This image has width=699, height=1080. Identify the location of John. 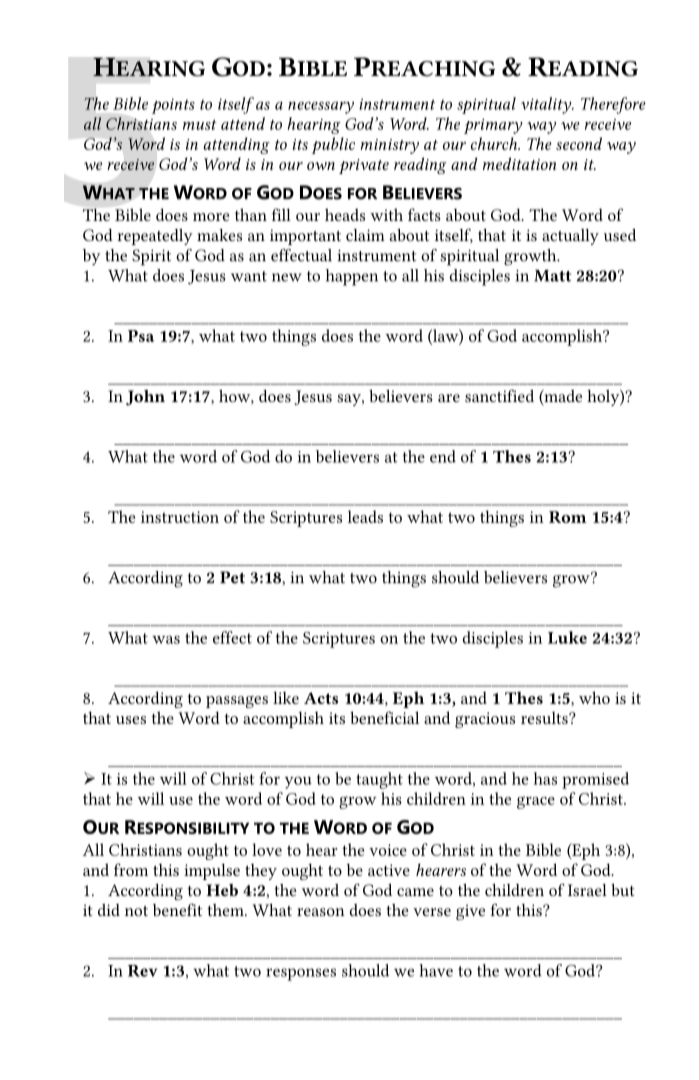
(145, 398).
